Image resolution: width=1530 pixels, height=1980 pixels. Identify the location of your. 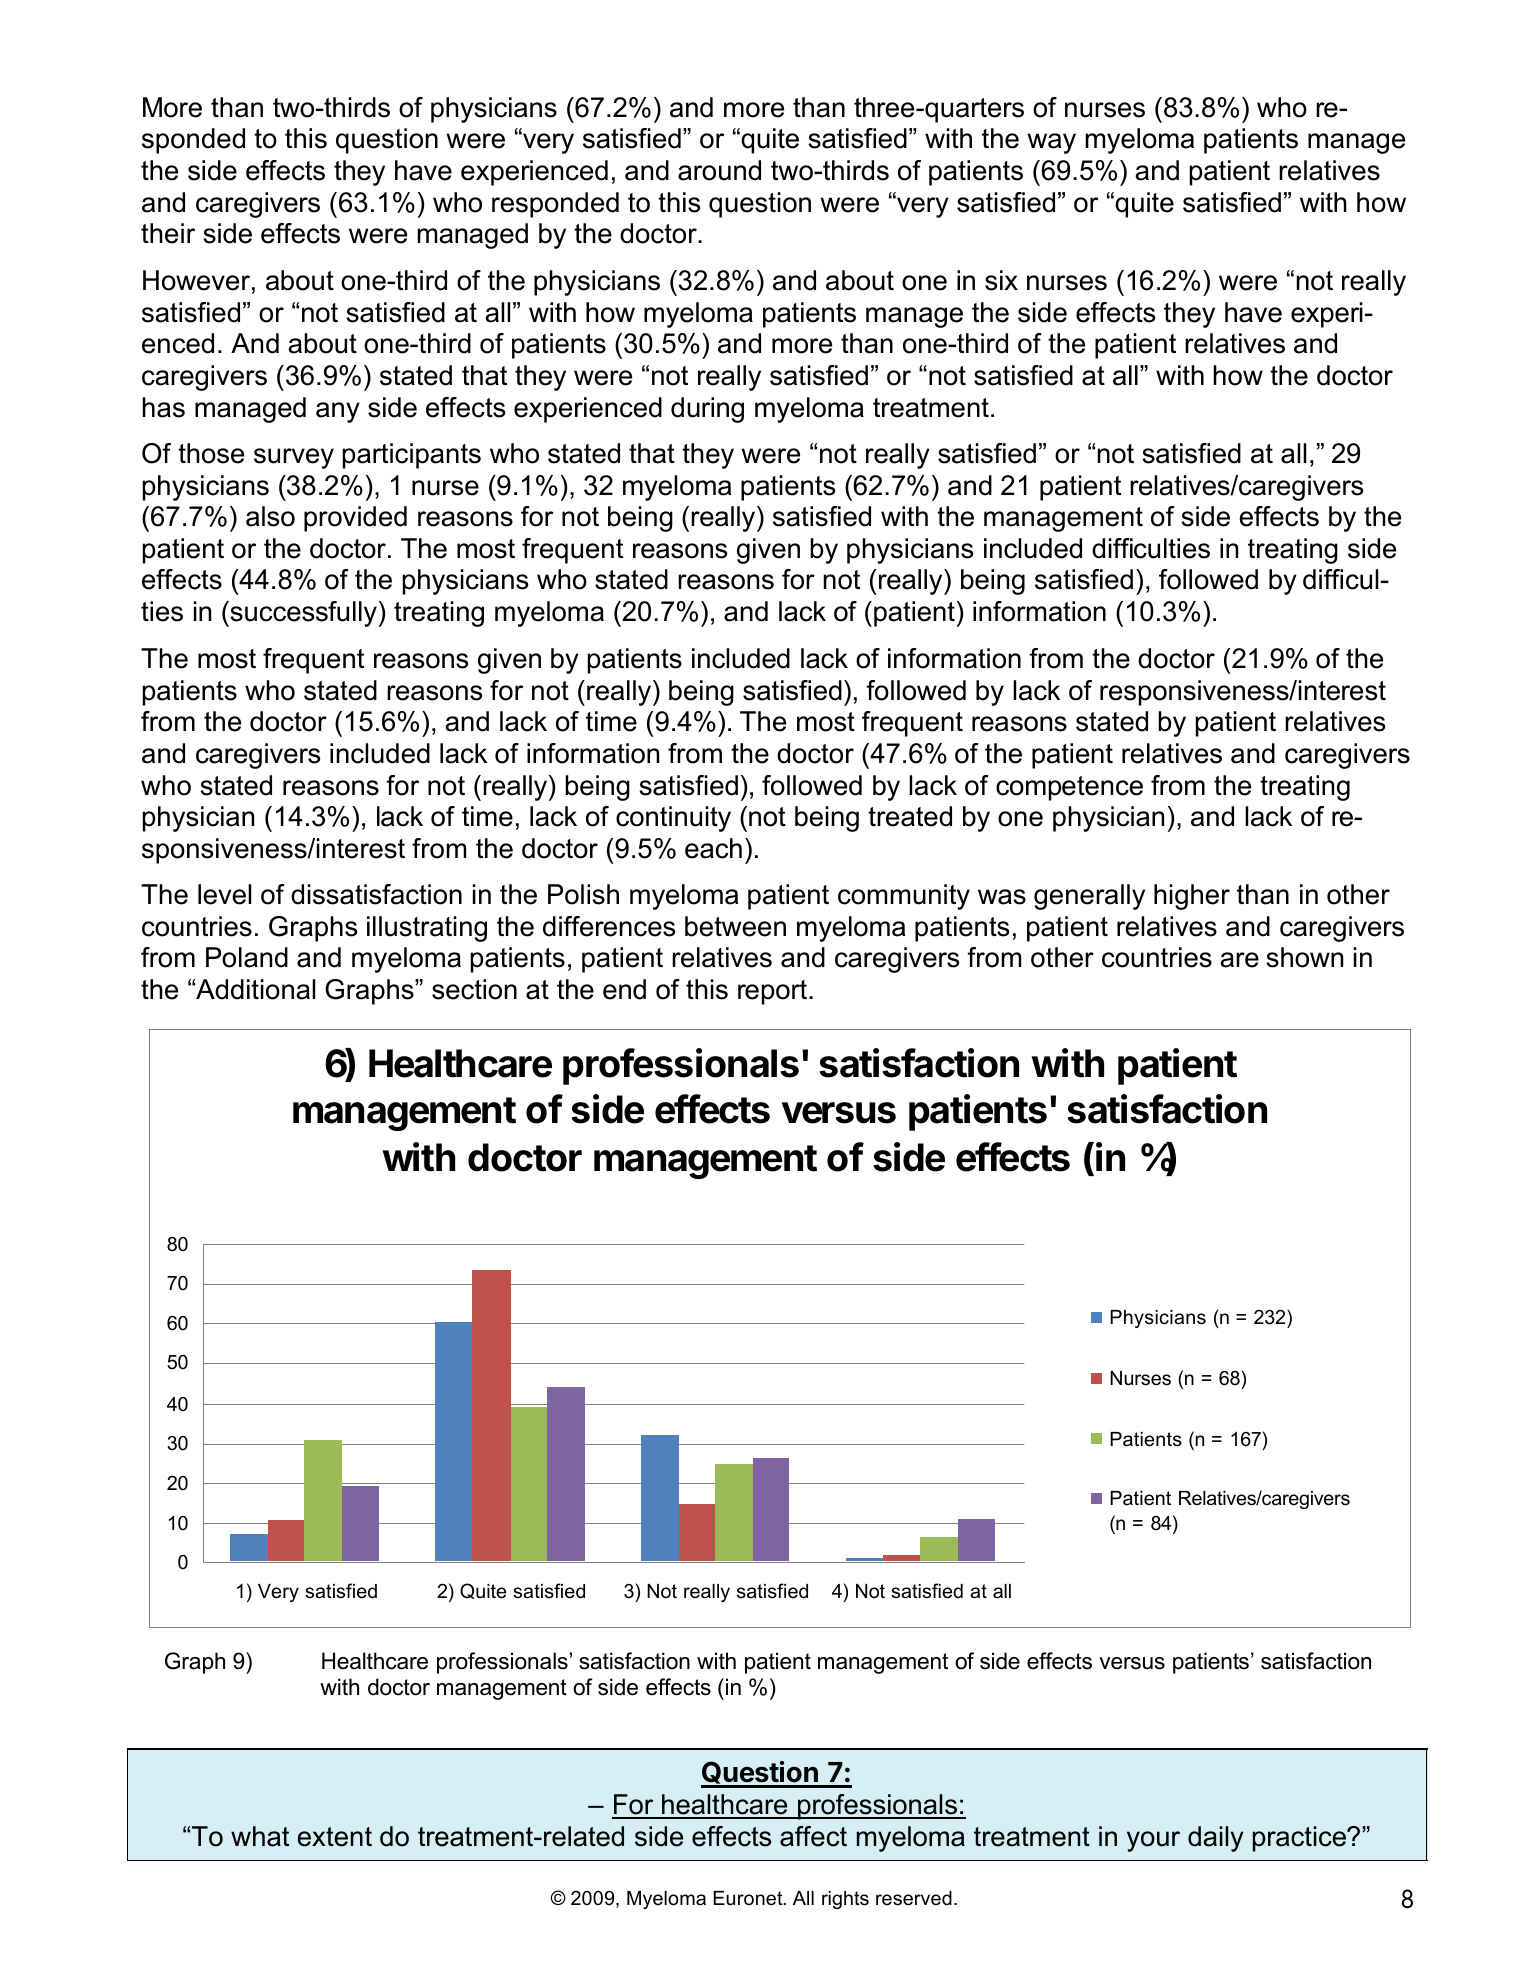
(1153, 1841).
